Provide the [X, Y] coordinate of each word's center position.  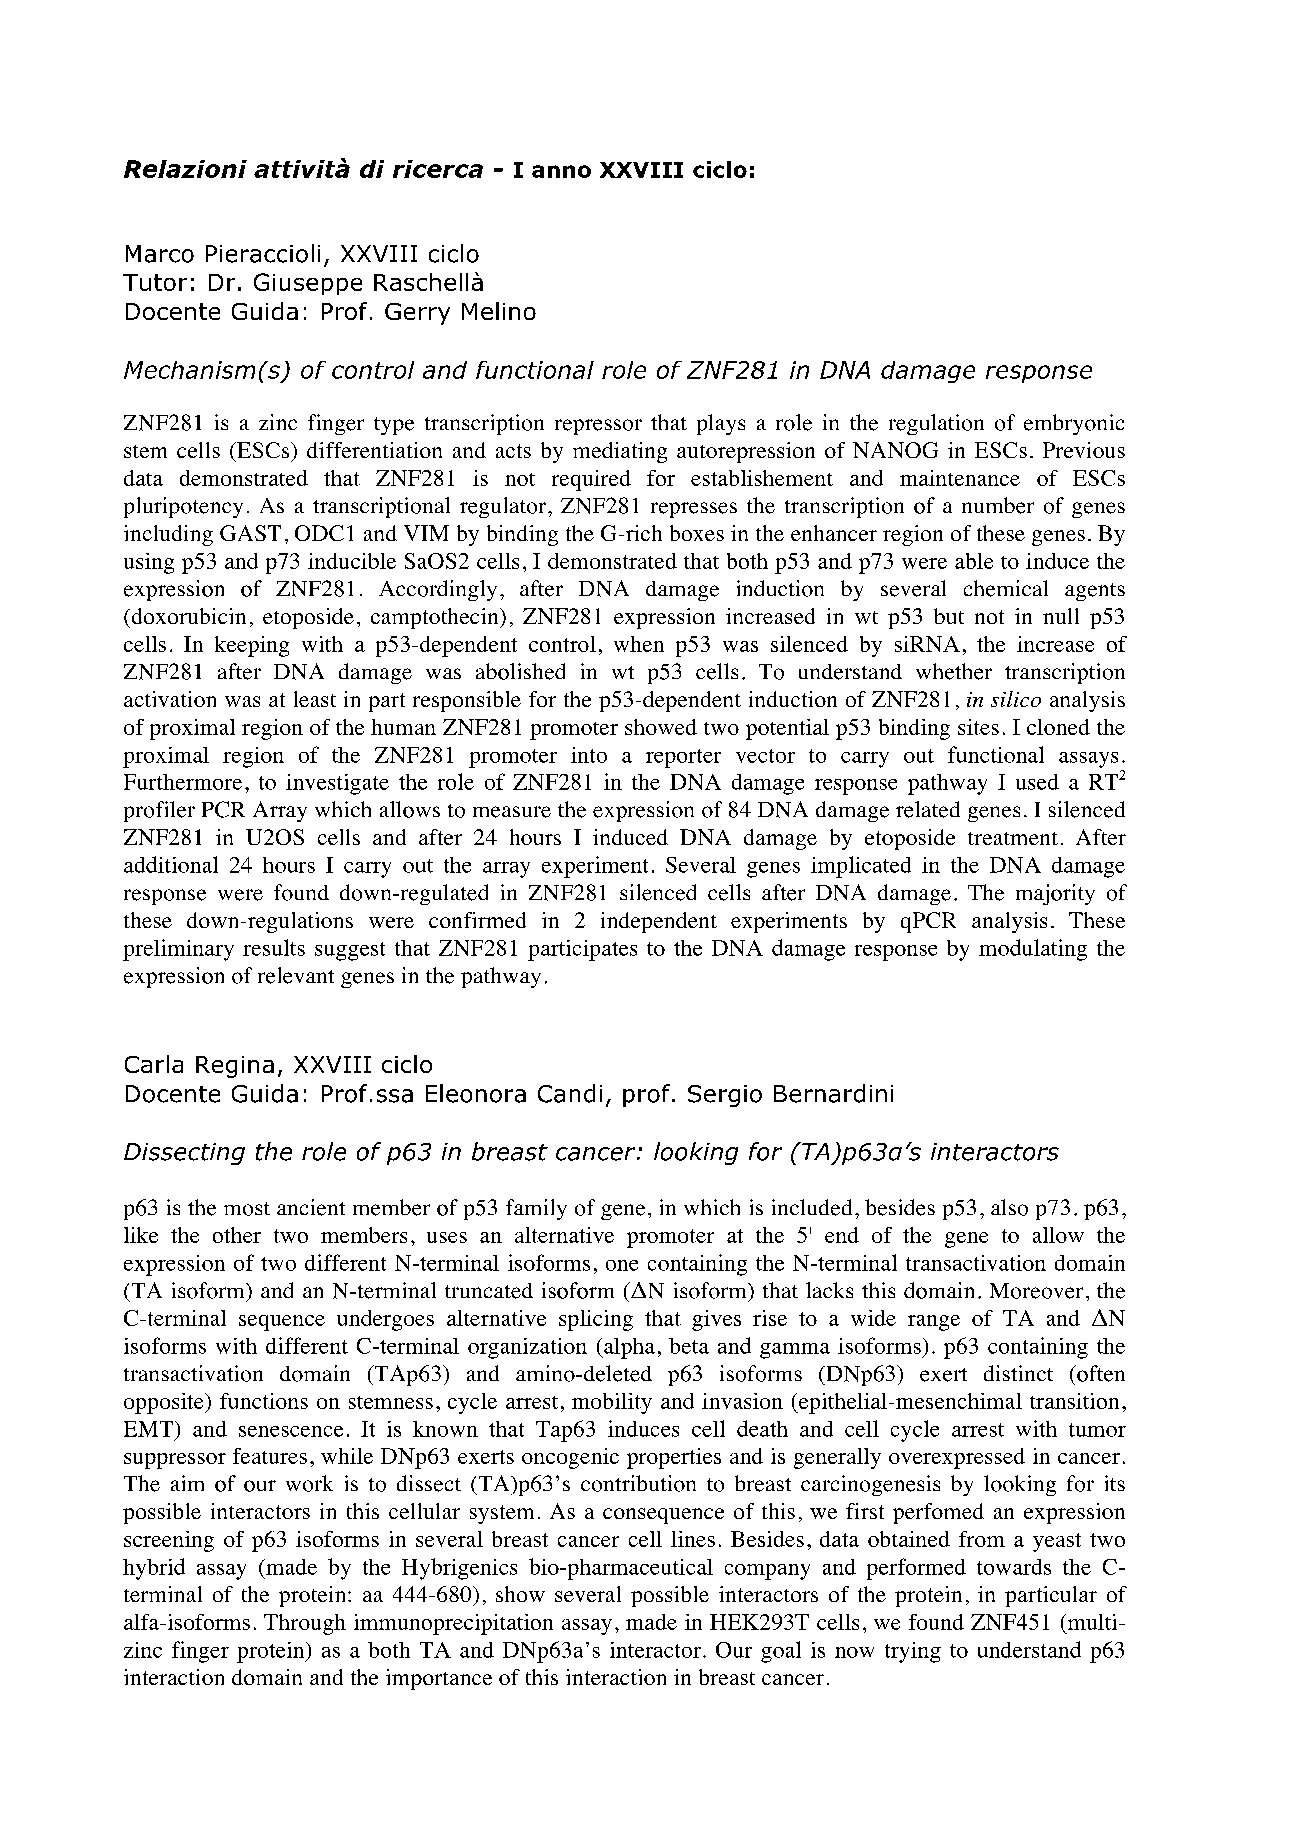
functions [264, 1401]
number [998, 505]
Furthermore [183, 782]
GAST [250, 533]
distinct [1018, 1373]
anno [561, 171]
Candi [570, 1093]
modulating [1033, 950]
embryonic [1074, 424]
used [1037, 782]
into [589, 755]
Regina [235, 1067]
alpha [628, 1348]
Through [305, 1624]
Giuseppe [308, 284]
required [591, 480]
